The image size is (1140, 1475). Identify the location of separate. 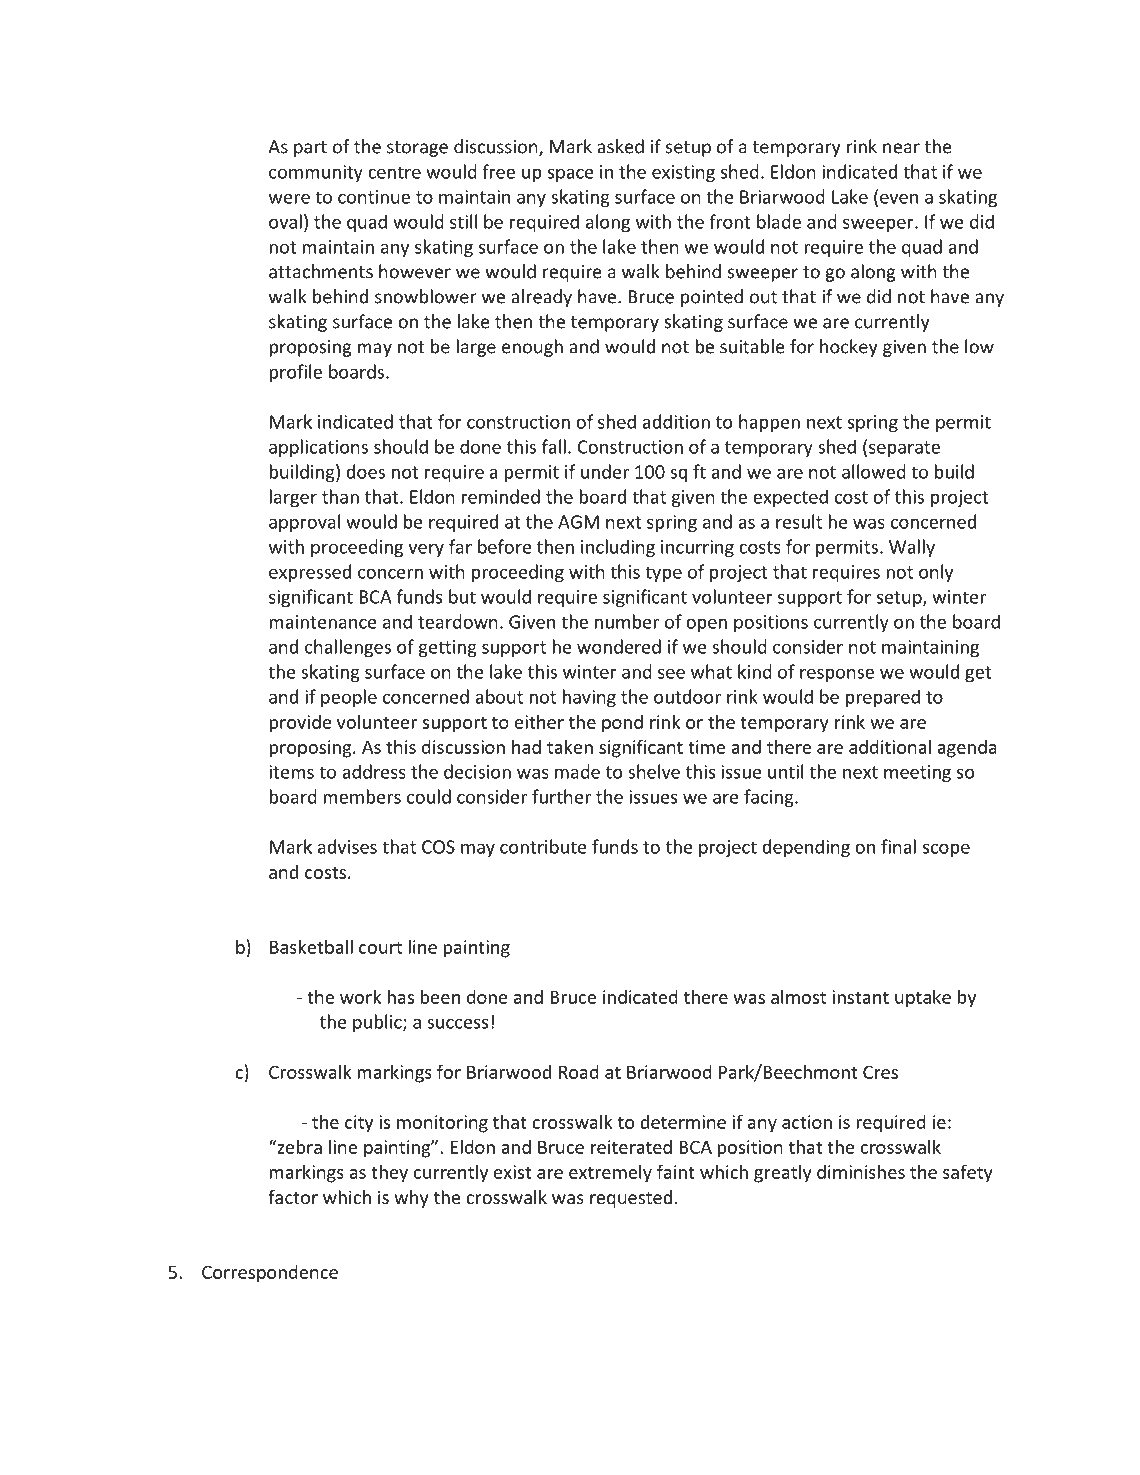
(904, 449).
